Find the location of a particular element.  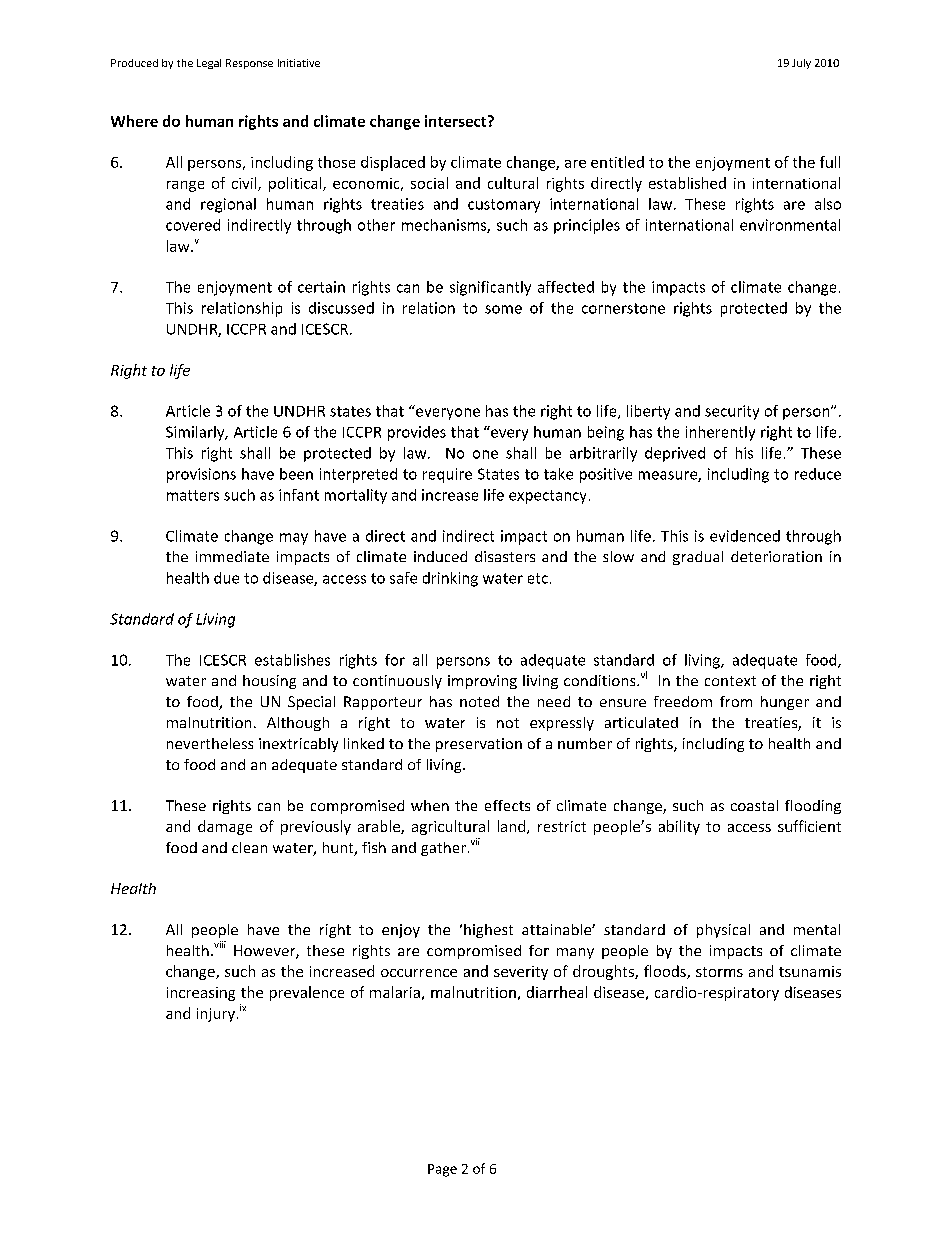

some is located at coordinates (503, 309).
